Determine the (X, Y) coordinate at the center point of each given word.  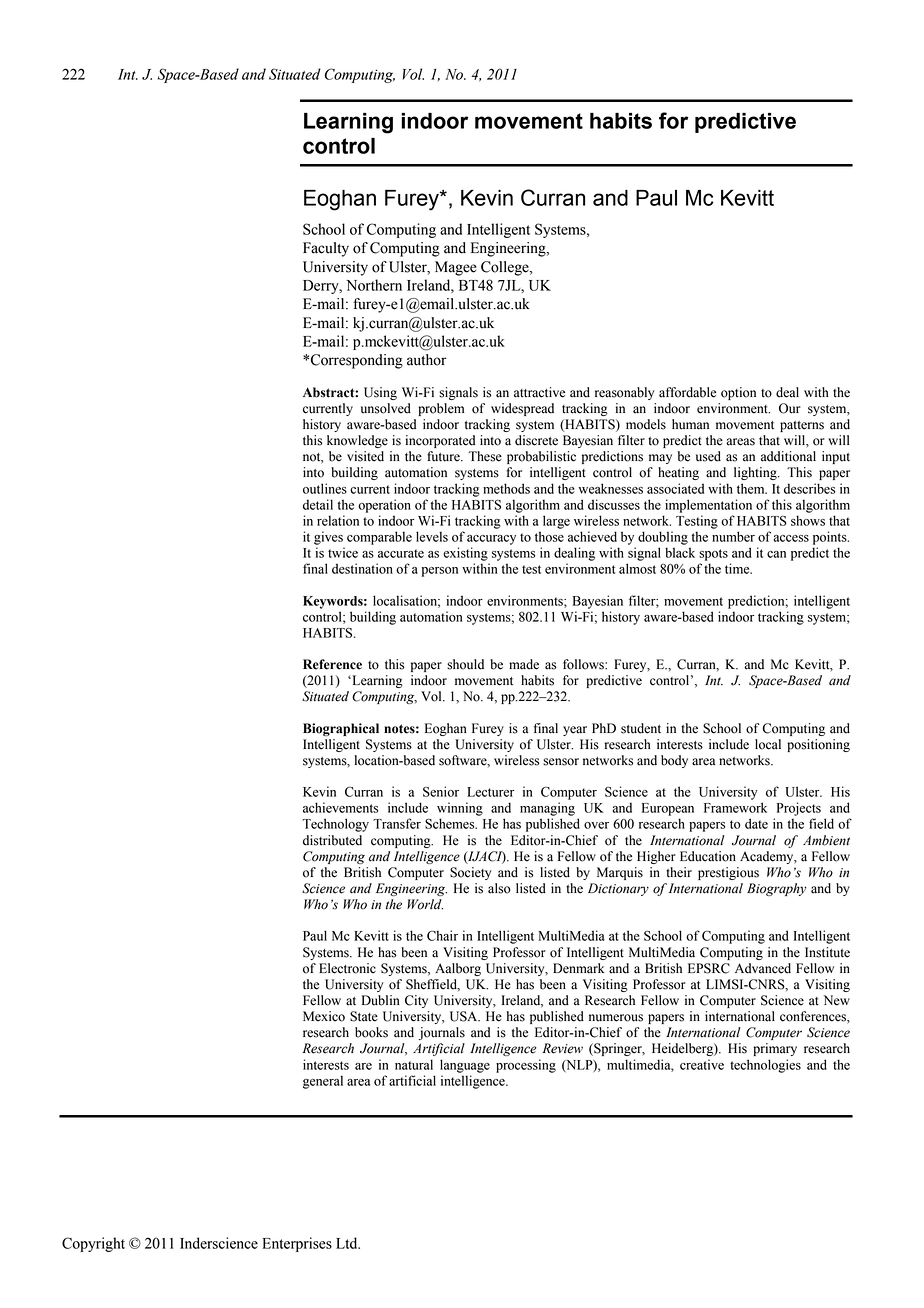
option (738, 393)
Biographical (341, 729)
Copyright (93, 1244)
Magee (456, 268)
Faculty (326, 249)
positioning (818, 745)
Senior (441, 791)
